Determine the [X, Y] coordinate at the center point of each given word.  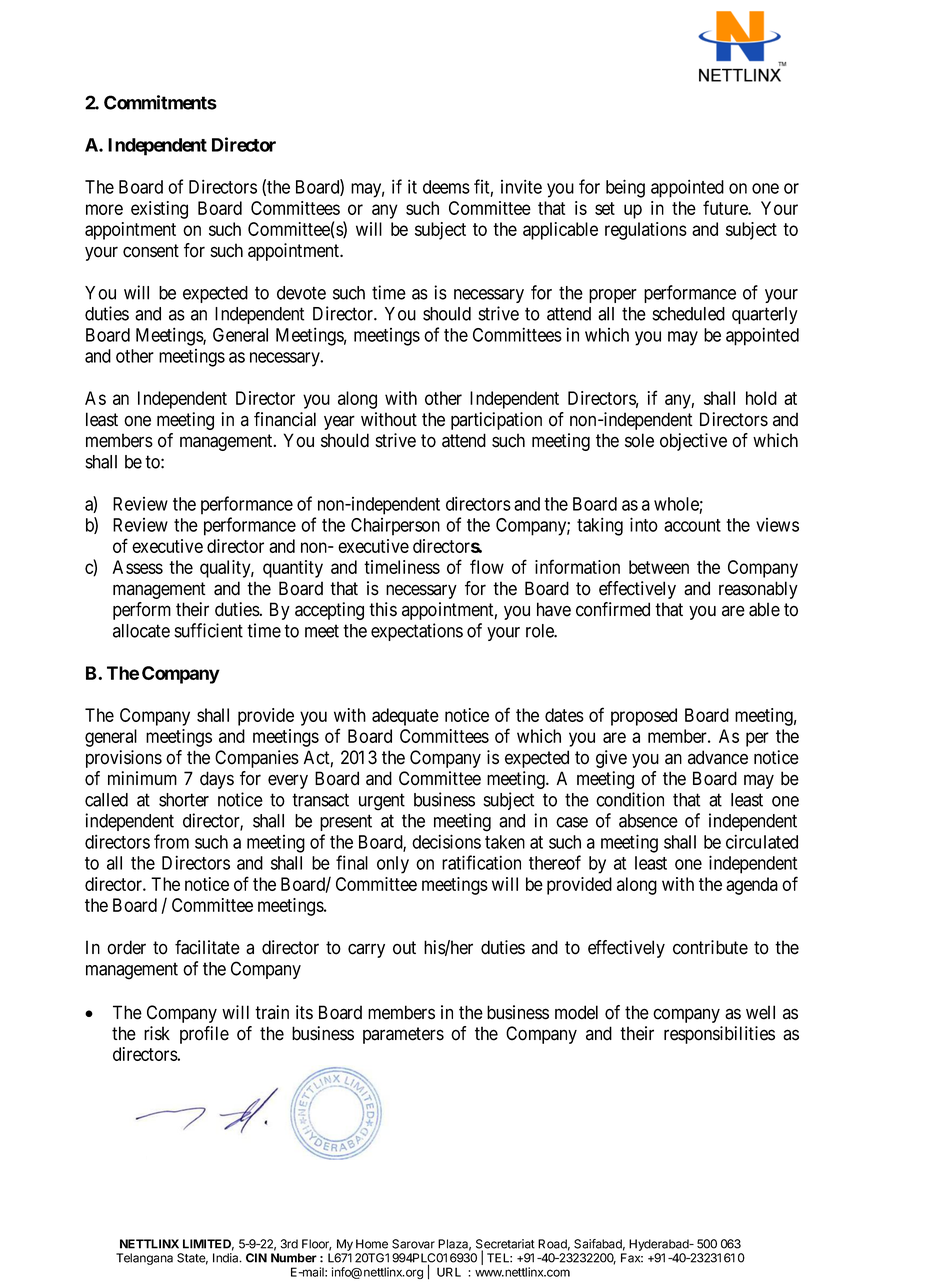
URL [449, 1272]
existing [159, 210]
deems [446, 187]
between [659, 567]
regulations [646, 231]
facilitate [207, 947]
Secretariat [505, 1245]
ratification [481, 862]
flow [487, 566]
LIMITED [208, 1245]
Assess [138, 567]
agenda [752, 886]
